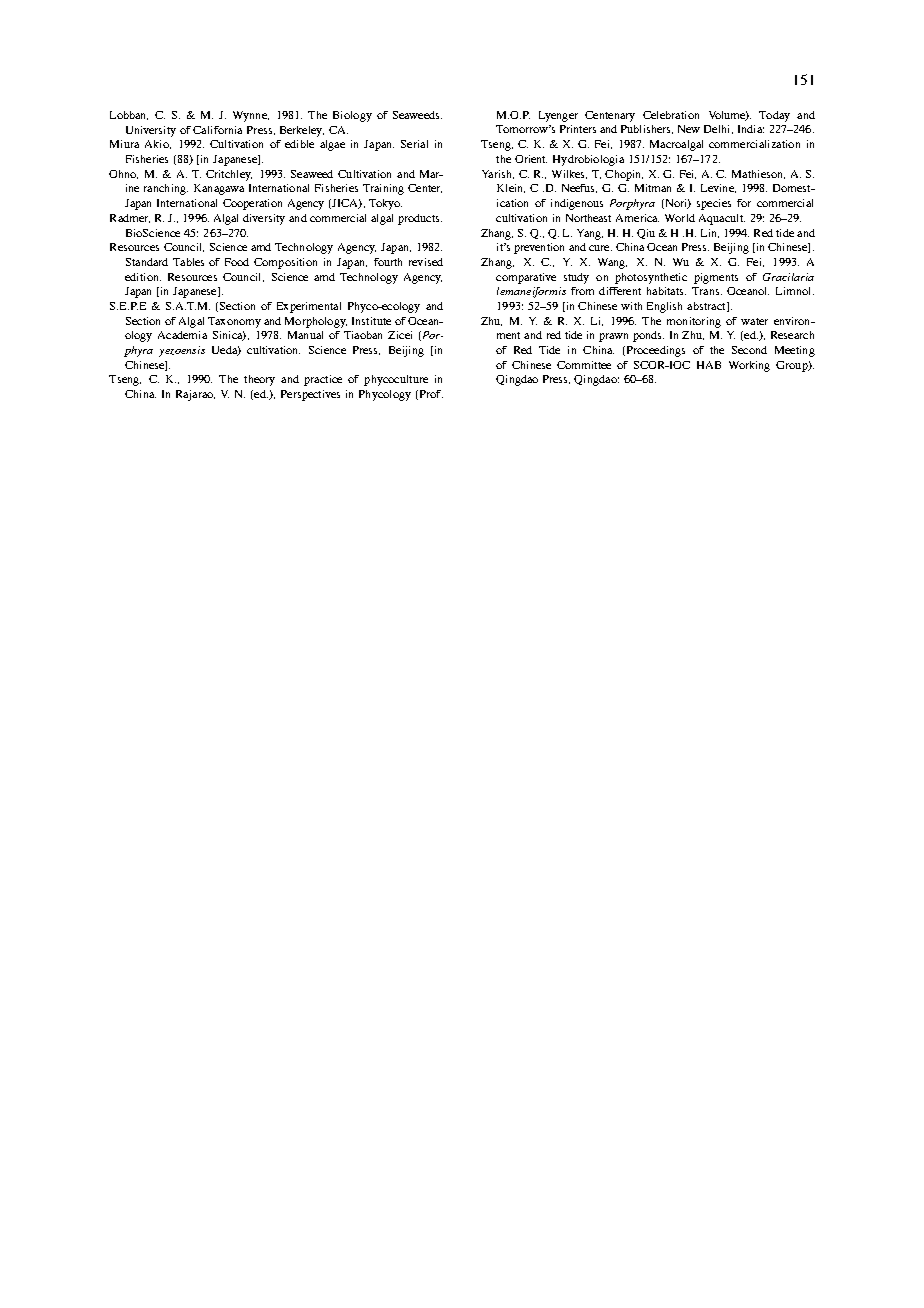  What do you see at coordinates (217, 130) in the screenshot?
I see `California` at bounding box center [217, 130].
